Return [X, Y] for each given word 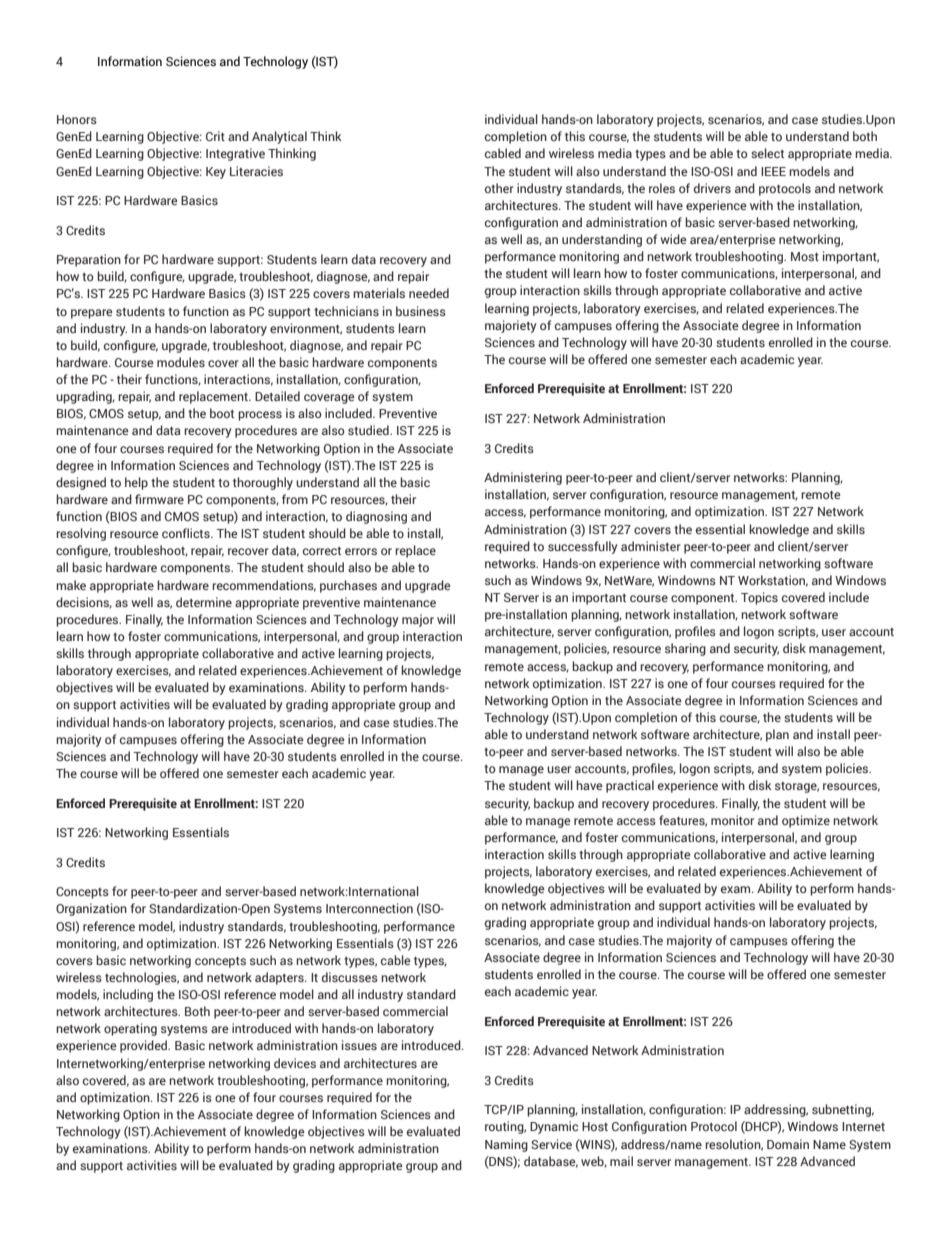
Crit [215, 136]
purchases [348, 586]
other [499, 188]
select [767, 153]
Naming [506, 1145]
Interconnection [369, 908]
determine [204, 602]
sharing [685, 649]
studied [369, 430]
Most [805, 256]
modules [181, 362]
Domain [788, 1144]
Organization [91, 909]
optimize [806, 821]
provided [145, 1046]
